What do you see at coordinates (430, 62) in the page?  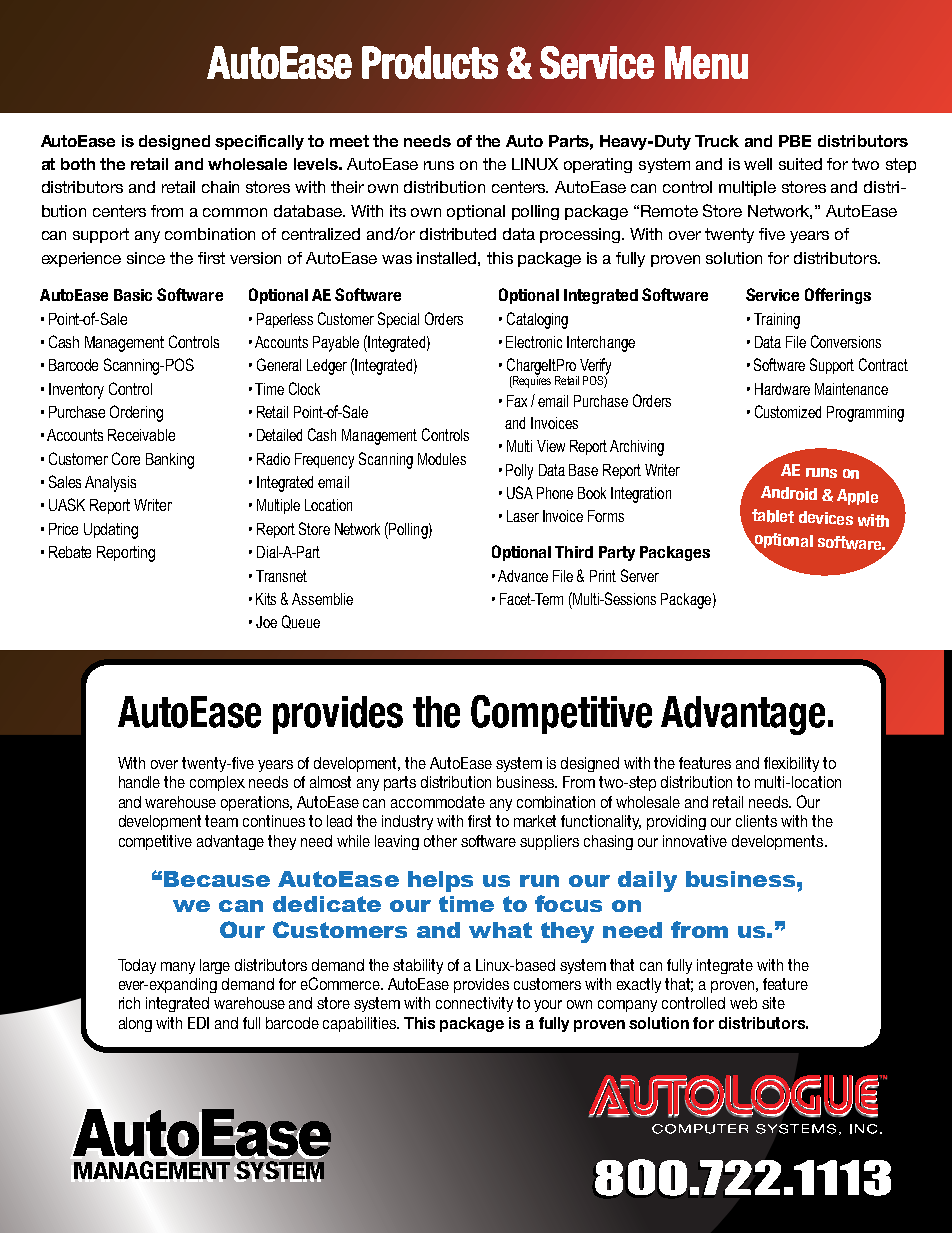 I see `Products` at bounding box center [430, 62].
